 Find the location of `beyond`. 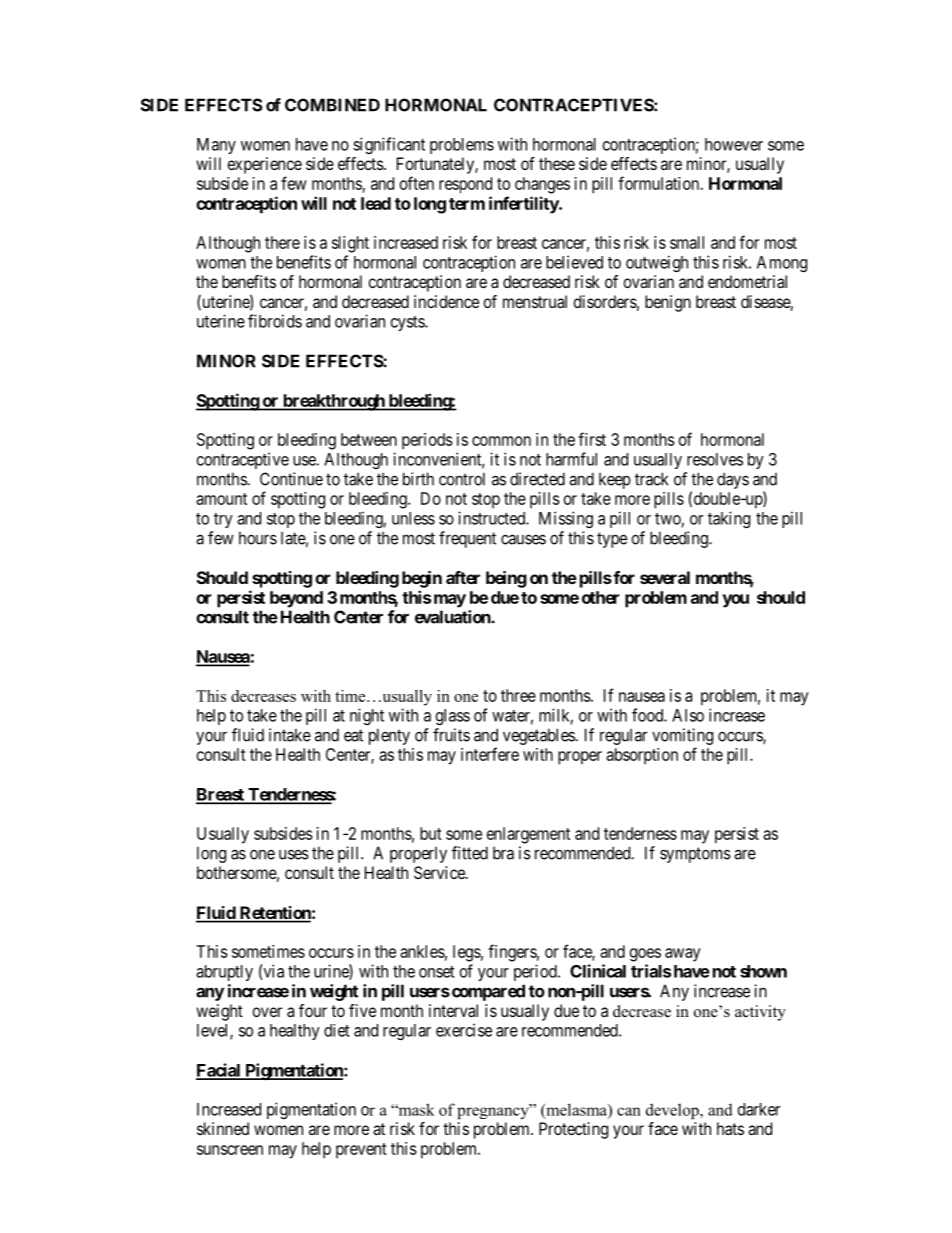

beyond is located at coordinates (296, 599).
